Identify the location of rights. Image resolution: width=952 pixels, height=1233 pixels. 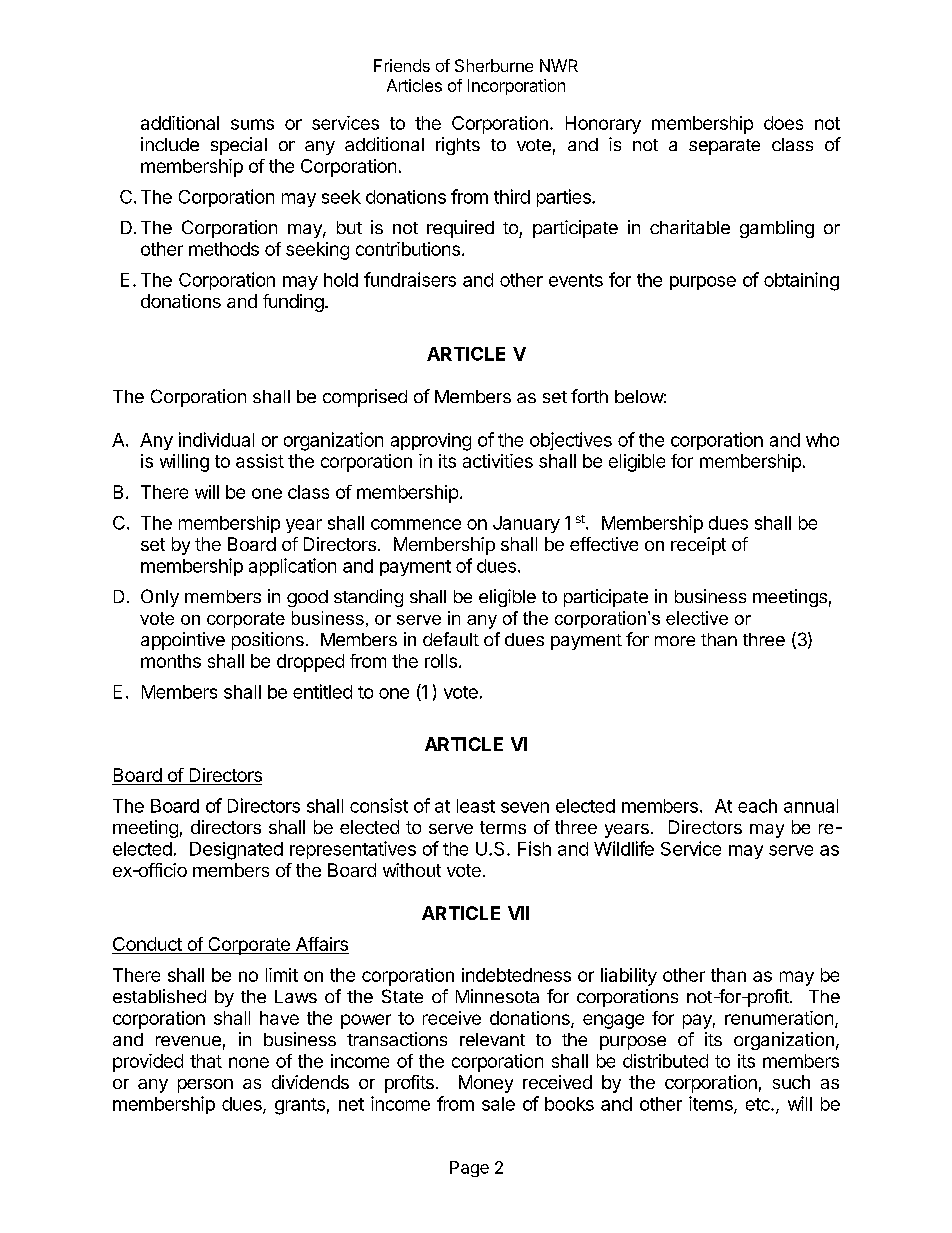
(458, 146).
